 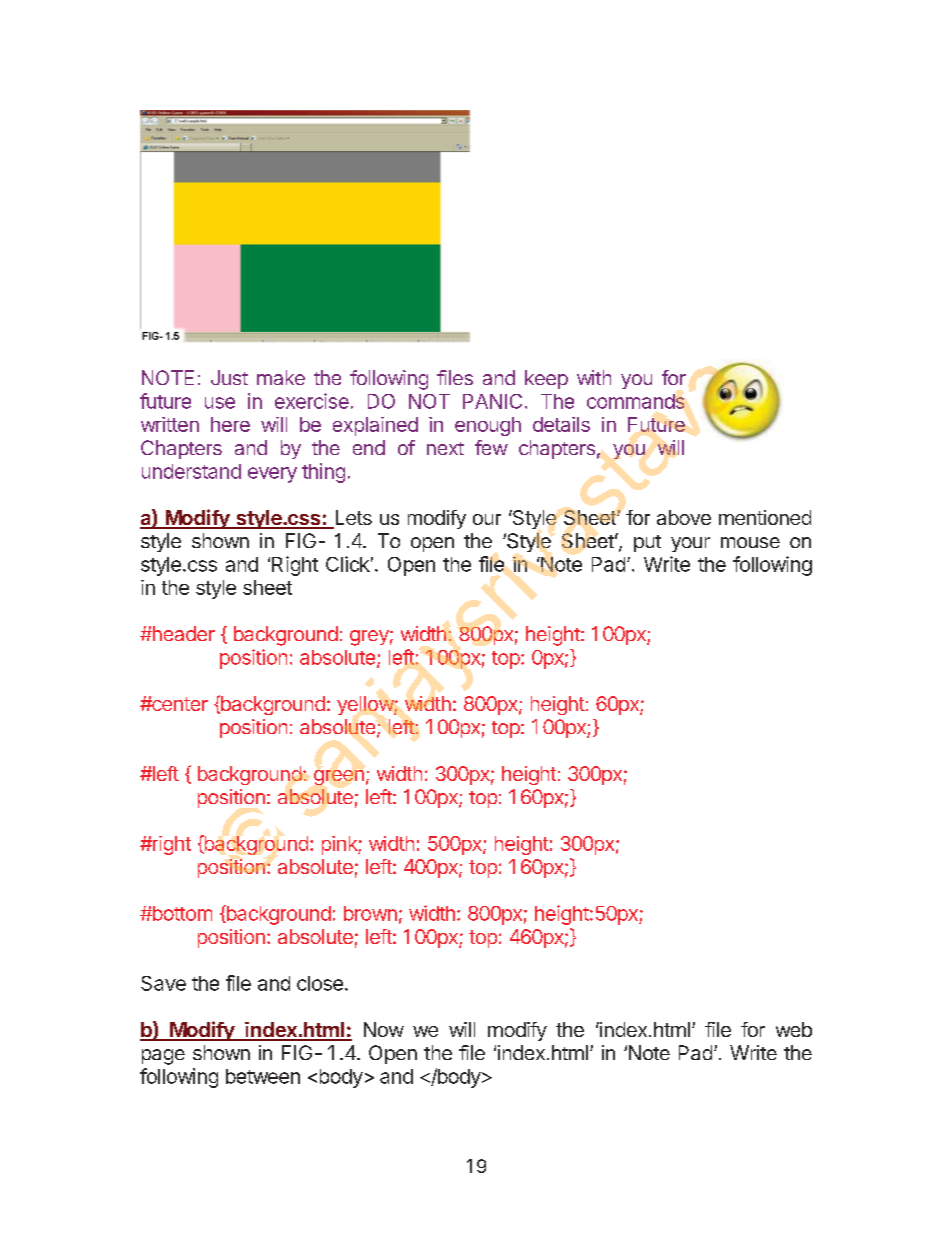 What do you see at coordinates (384, 1029) in the document?
I see `Now` at bounding box center [384, 1029].
